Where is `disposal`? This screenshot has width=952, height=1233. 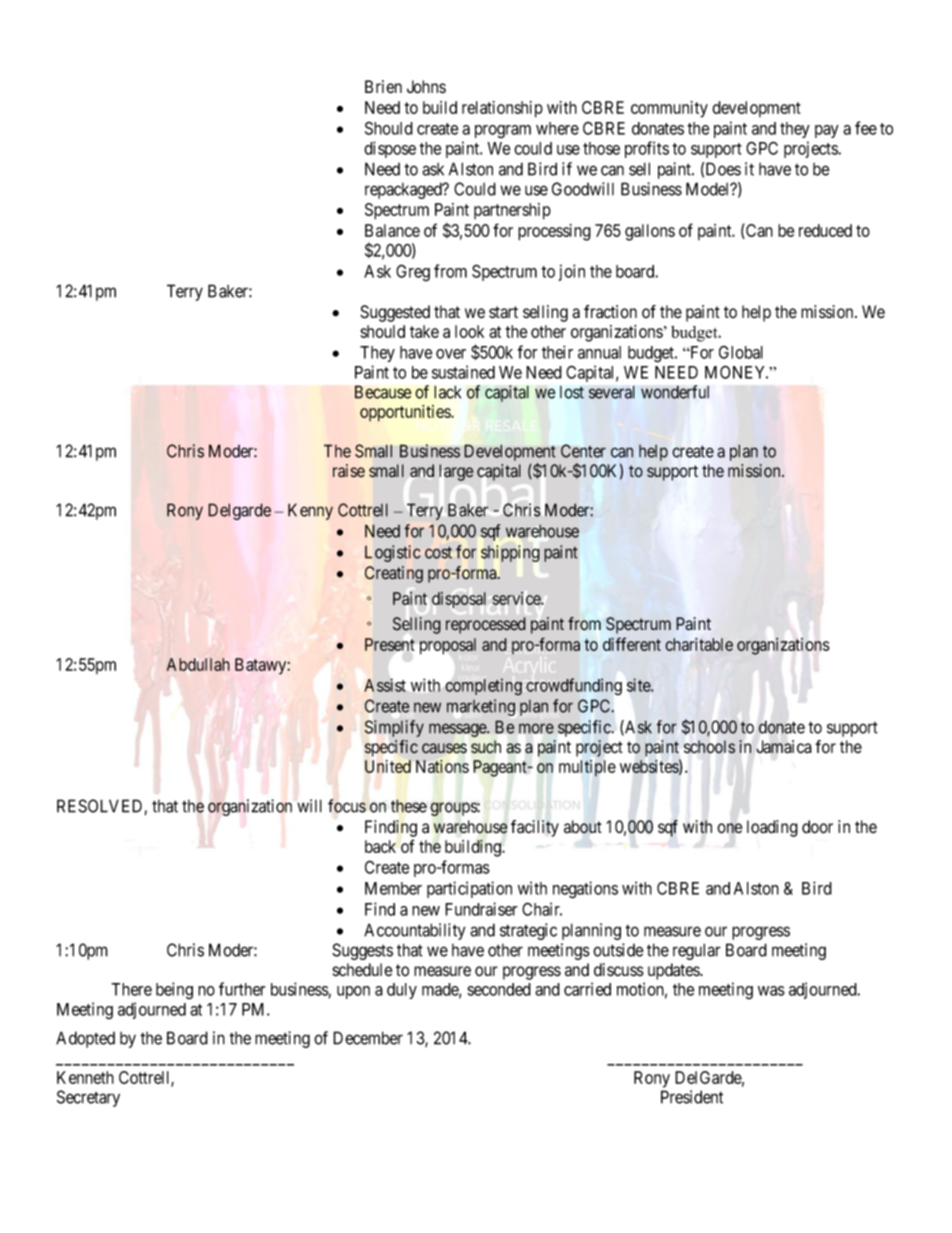
disposal is located at coordinates (459, 600).
